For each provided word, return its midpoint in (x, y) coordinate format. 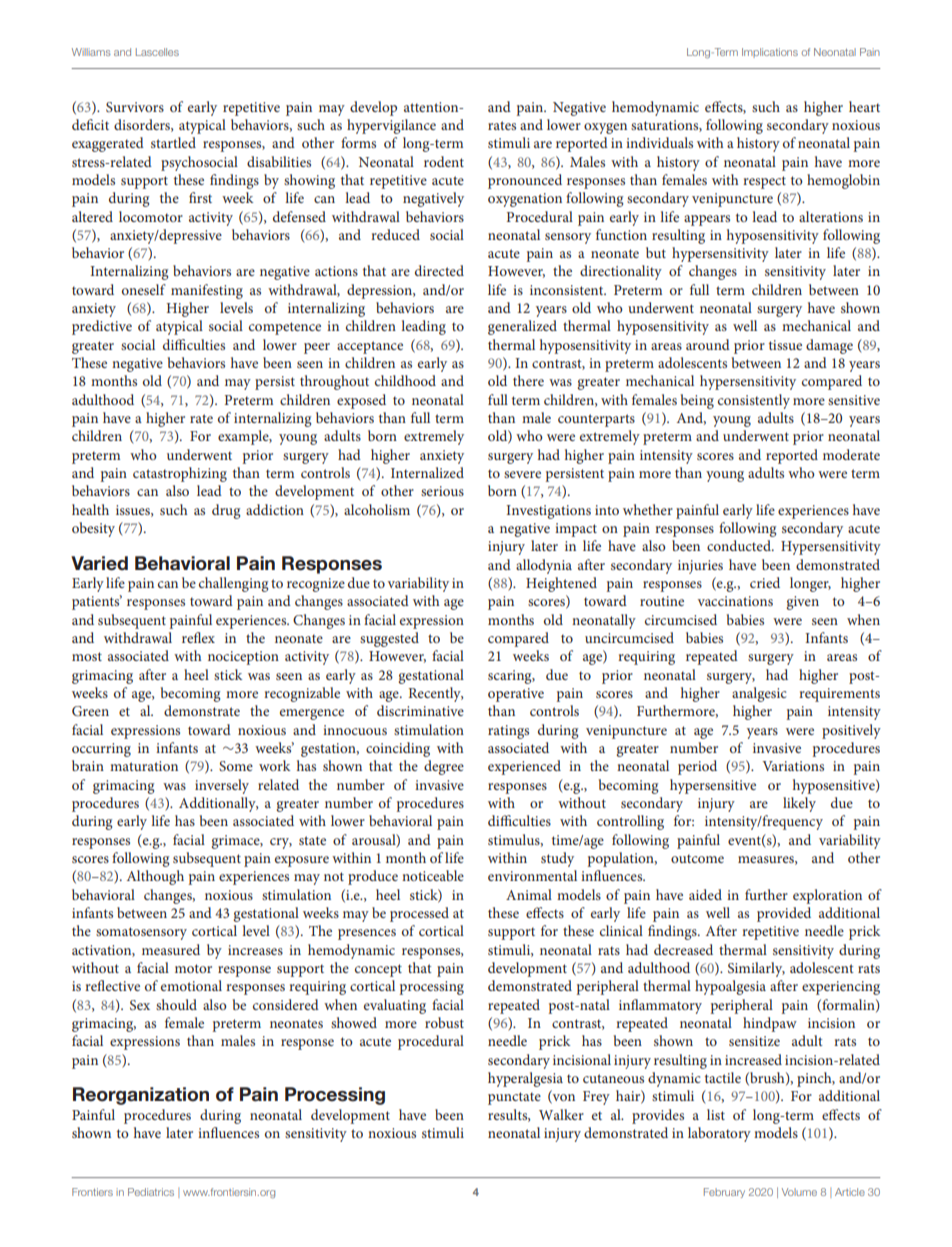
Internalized (427, 472)
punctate (514, 1098)
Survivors (135, 107)
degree (444, 767)
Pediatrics (151, 1192)
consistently (754, 401)
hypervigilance (391, 126)
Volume (799, 1192)
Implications (770, 53)
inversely (222, 786)
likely (799, 804)
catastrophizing (180, 474)
